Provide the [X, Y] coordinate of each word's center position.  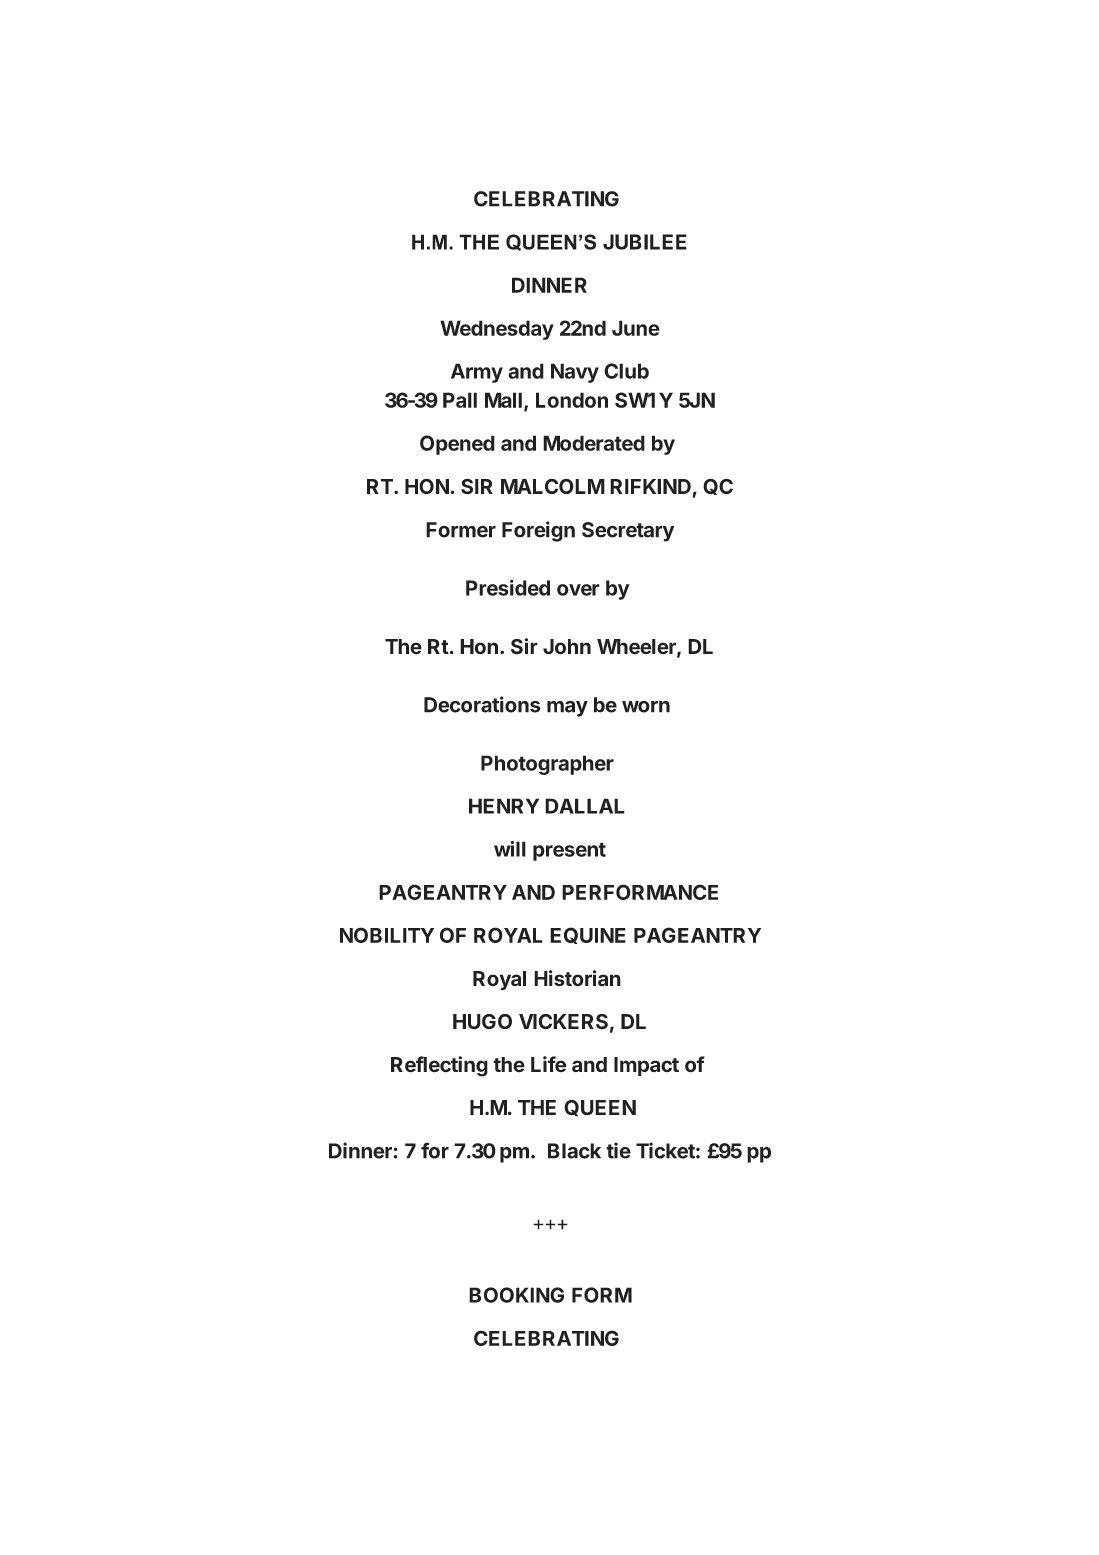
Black [574, 1151]
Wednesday [497, 330]
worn [646, 707]
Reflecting [439, 1066]
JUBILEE [645, 242]
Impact [646, 1066]
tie [618, 1150]
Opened [457, 445]
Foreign [538, 531]
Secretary [628, 532]
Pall [460, 400]
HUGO [482, 1021]
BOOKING [516, 1295]
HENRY [504, 806]
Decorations [482, 704]
